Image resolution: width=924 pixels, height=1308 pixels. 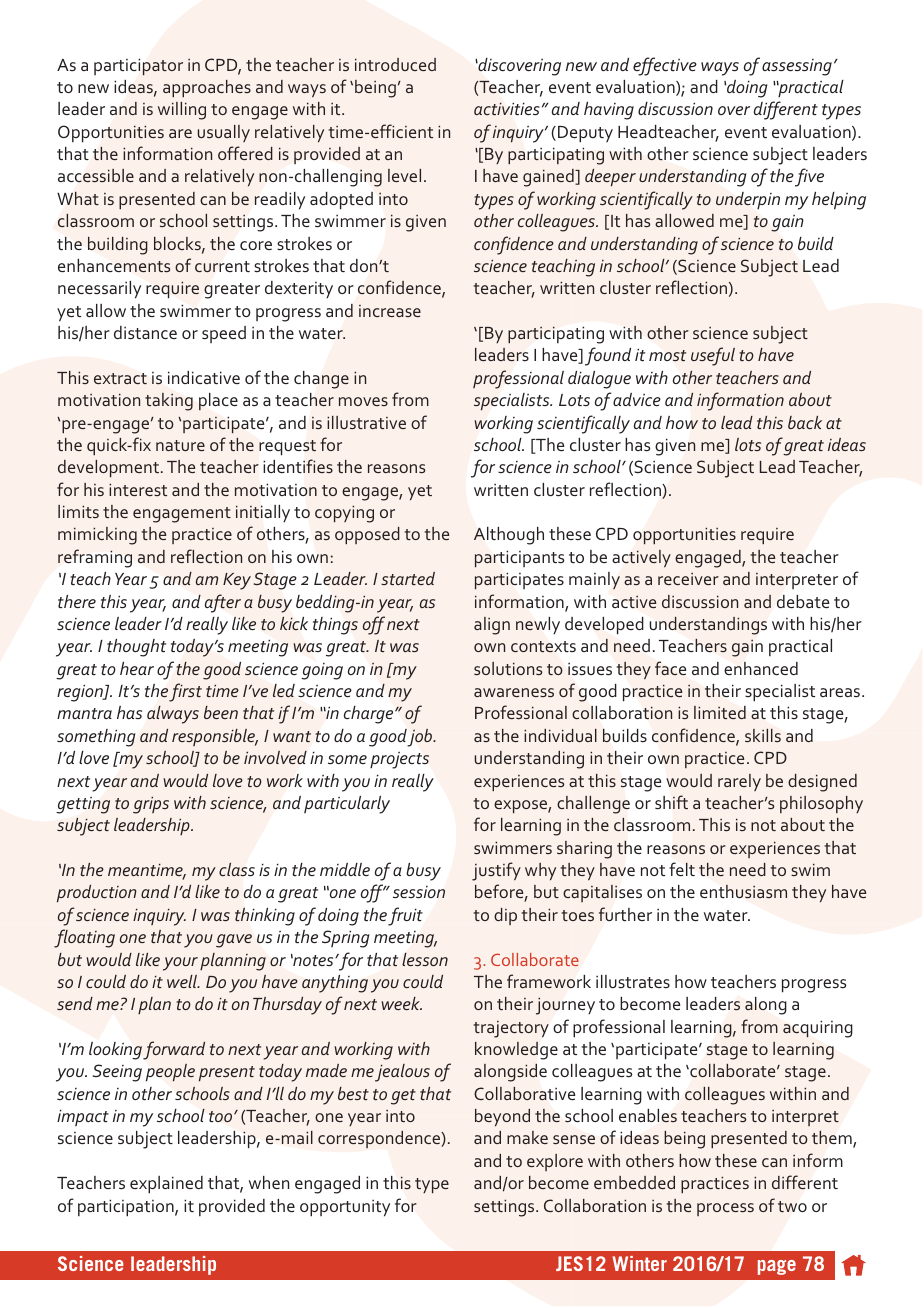 I want to click on willing, so click(x=182, y=111).
